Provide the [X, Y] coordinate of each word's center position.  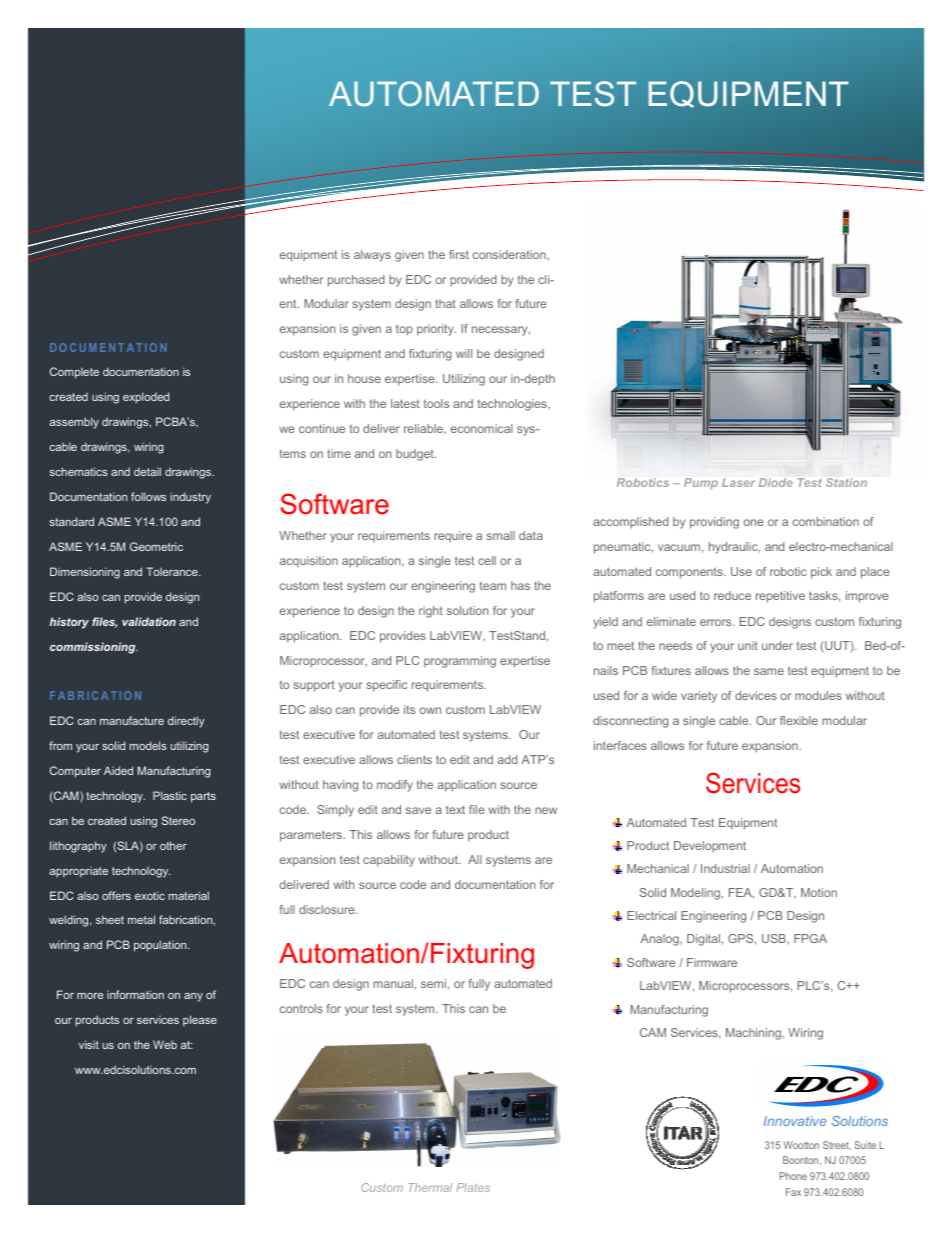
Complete [74, 373]
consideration [510, 254]
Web [165, 1044]
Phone [793, 1176]
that [445, 303]
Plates [473, 1187]
